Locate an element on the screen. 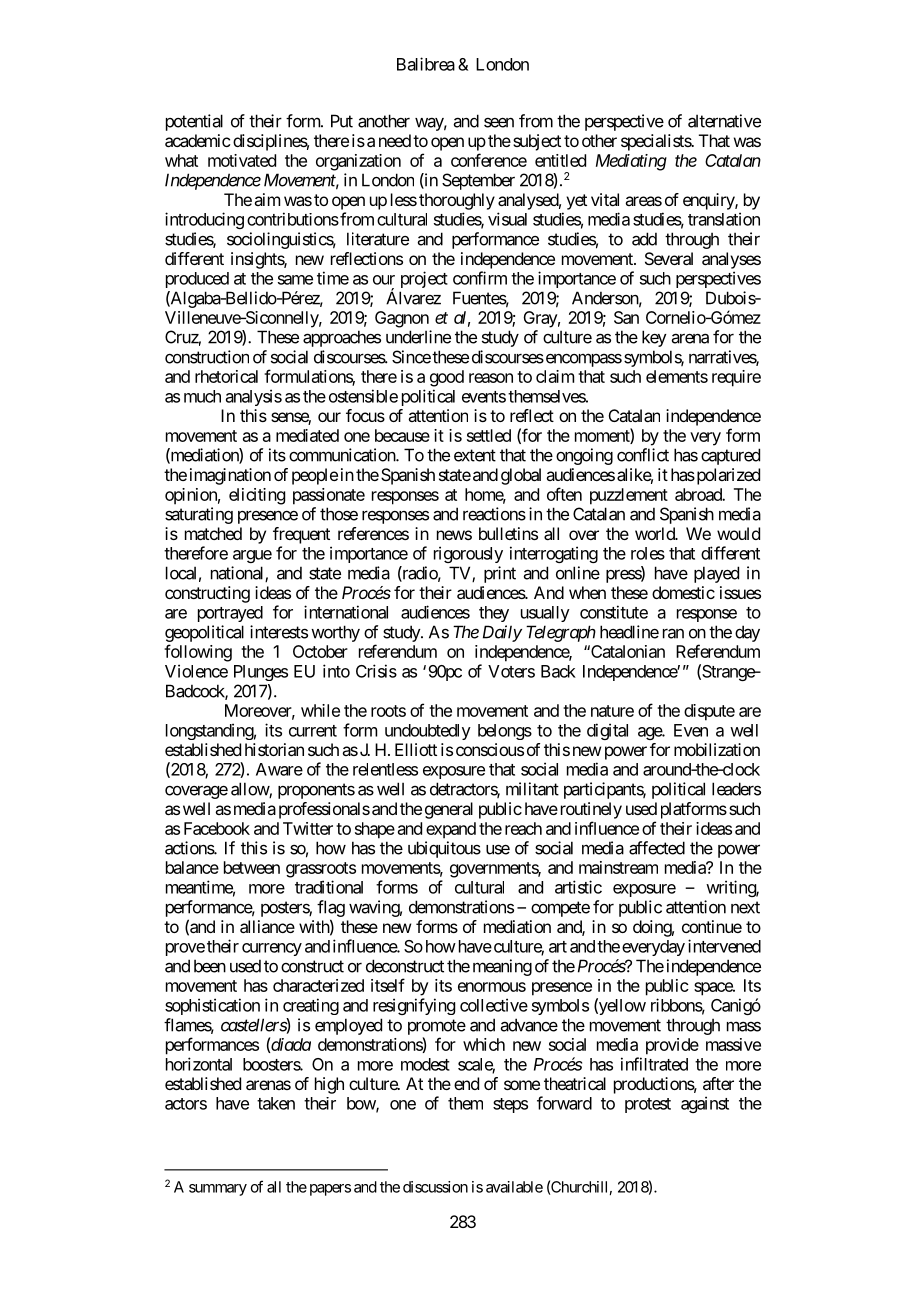  expand is located at coordinates (451, 830).
